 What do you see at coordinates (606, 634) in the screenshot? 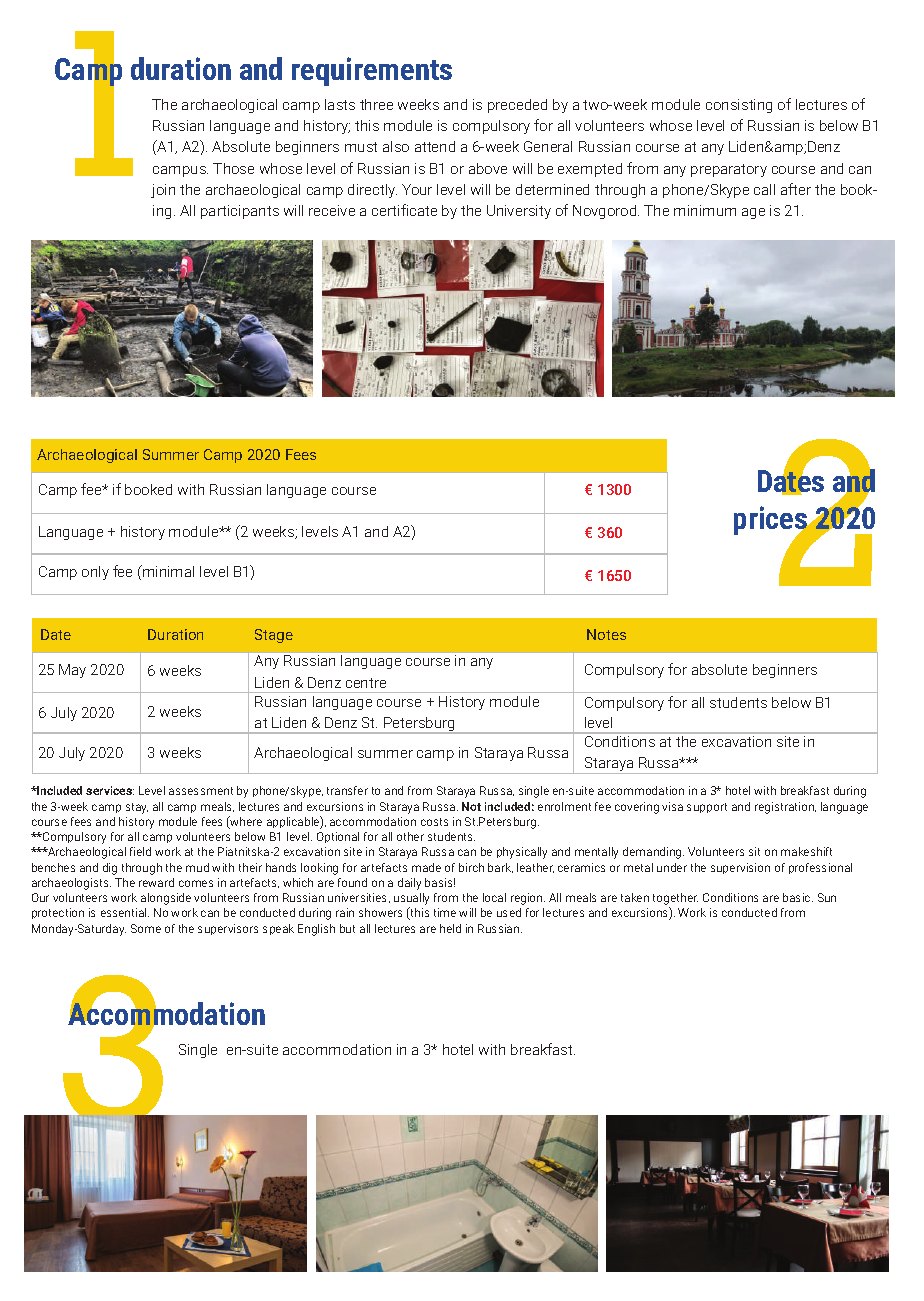
I see `Notes` at bounding box center [606, 634].
